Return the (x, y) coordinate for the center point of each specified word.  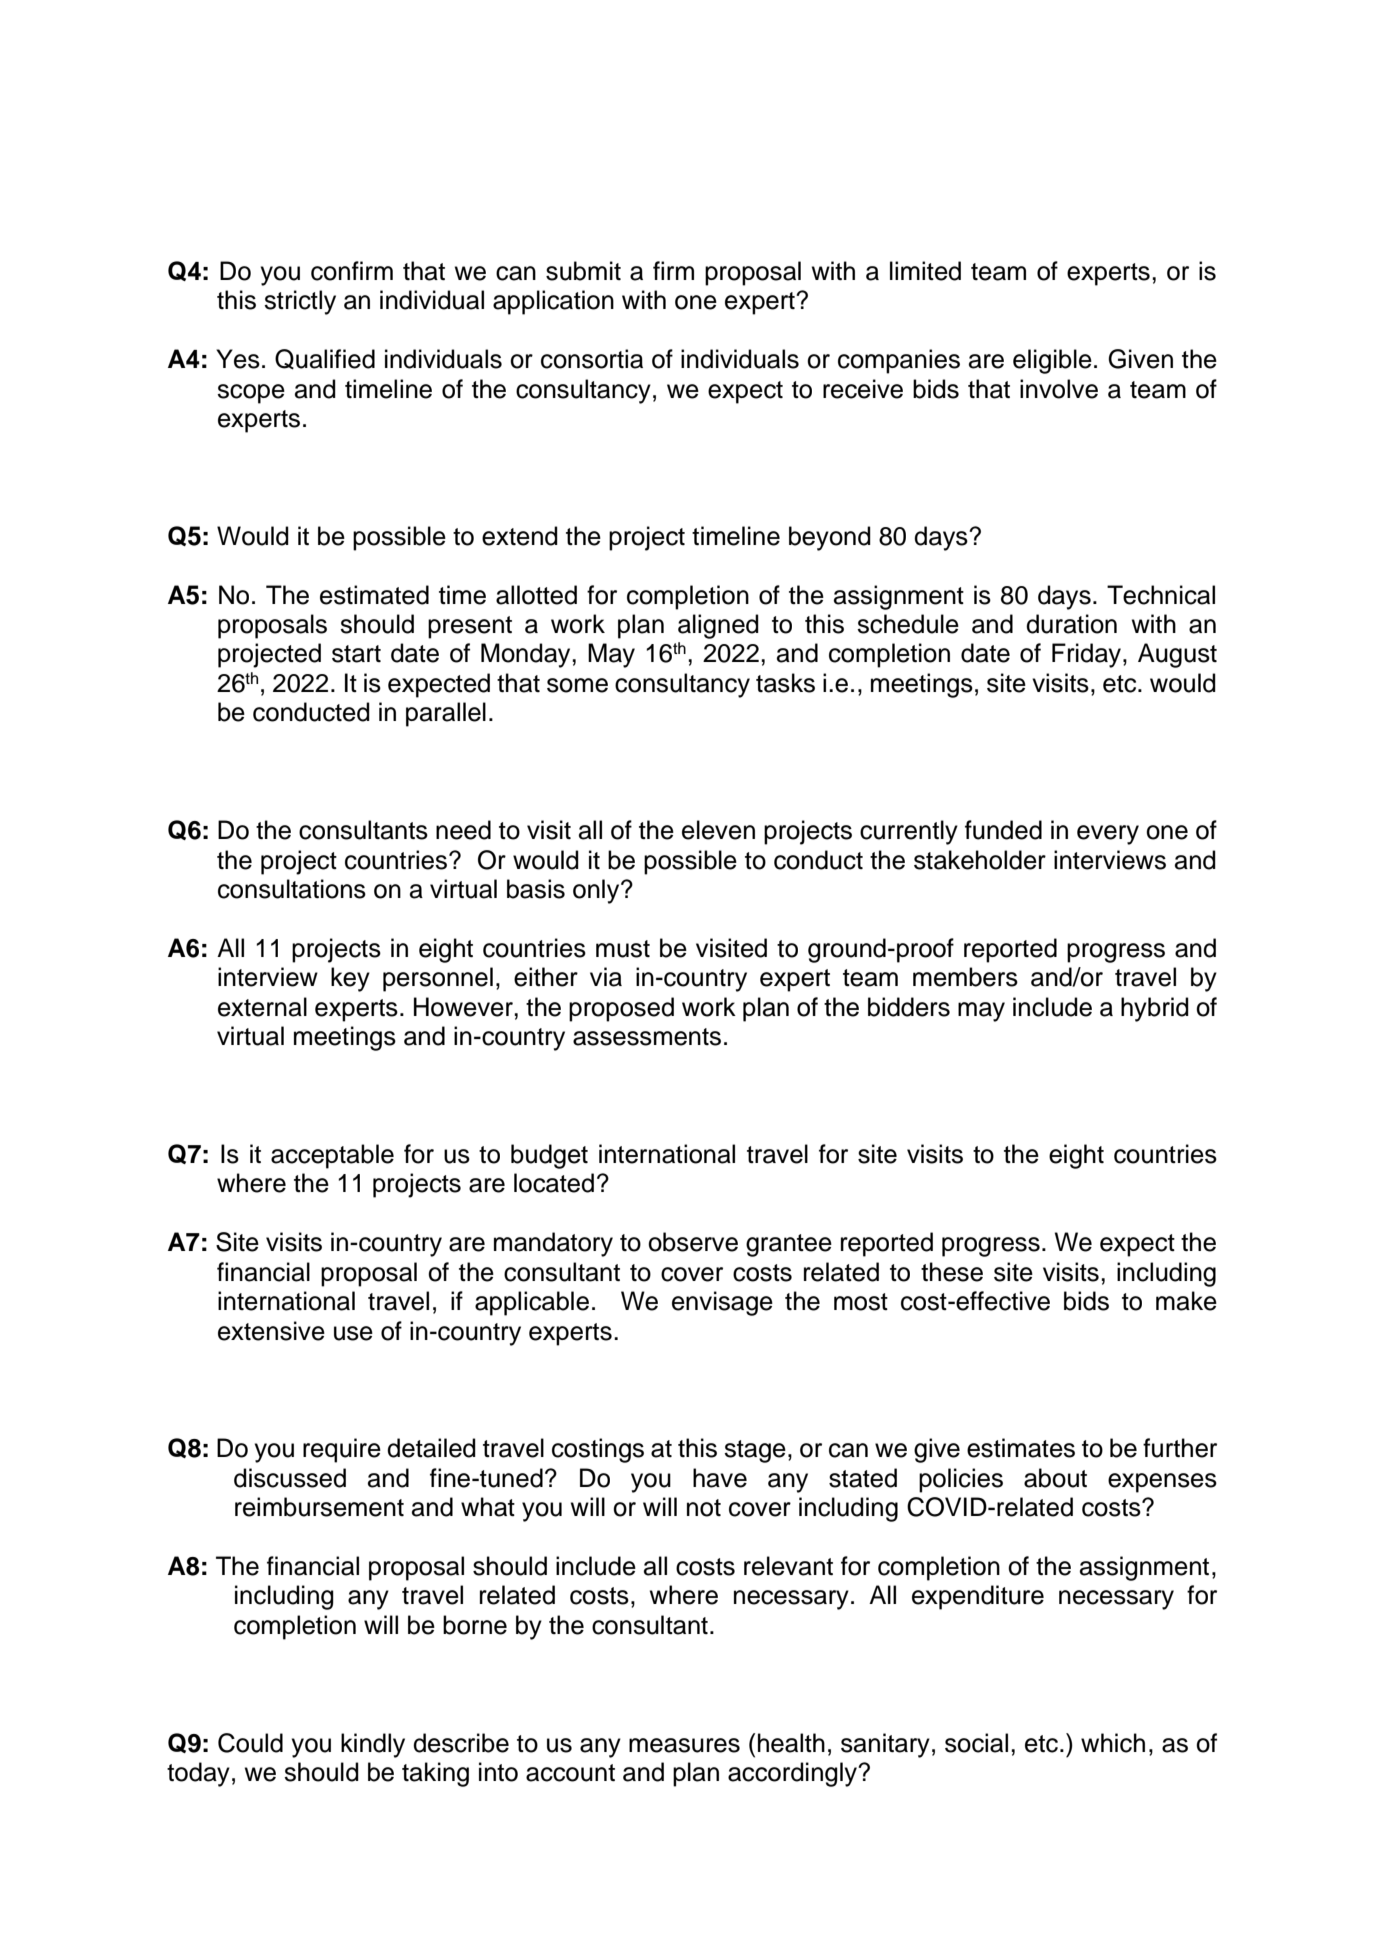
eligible (1052, 361)
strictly (300, 302)
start (356, 654)
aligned (718, 626)
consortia (592, 359)
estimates (1021, 1448)
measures (684, 1745)
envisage (722, 1303)
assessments (647, 1037)
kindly (373, 1745)
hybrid (1155, 1009)
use (353, 1333)
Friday (1088, 655)
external (262, 1007)
